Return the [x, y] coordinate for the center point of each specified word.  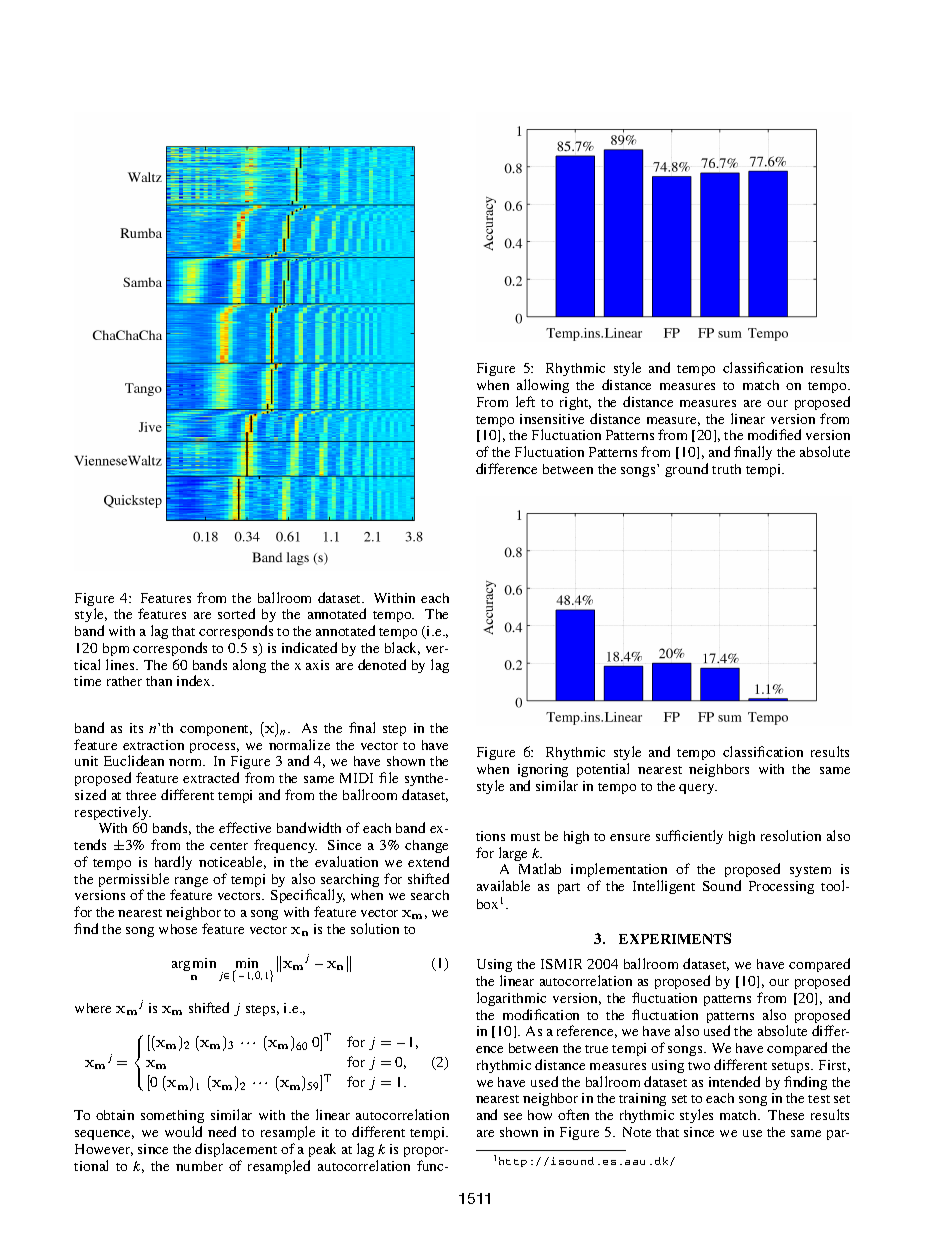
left [525, 401]
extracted [211, 777]
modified [774, 434]
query [698, 789]
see [513, 1116]
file [388, 777]
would [183, 1131]
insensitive [552, 419]
